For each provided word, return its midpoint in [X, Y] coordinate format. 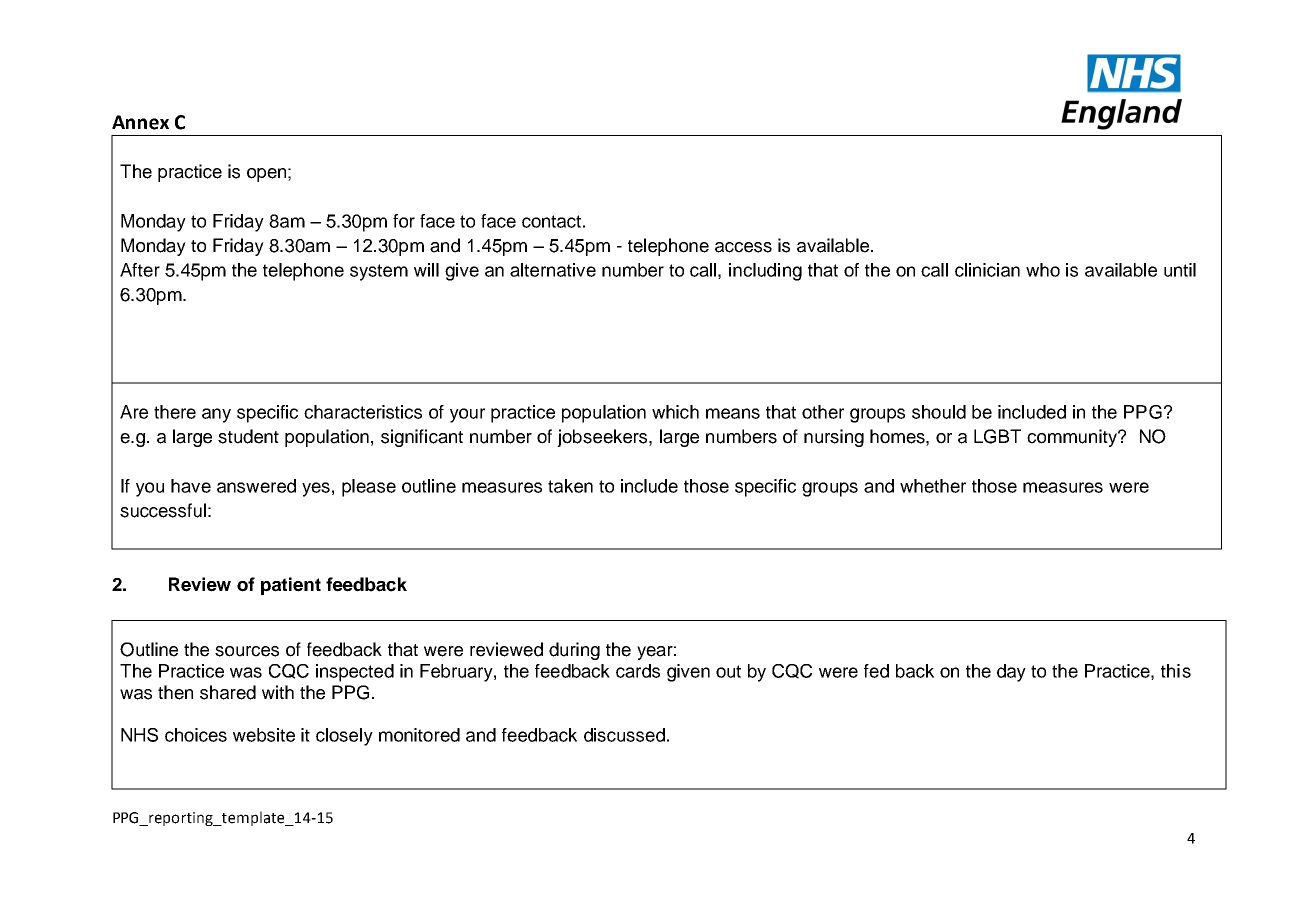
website [264, 735]
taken [570, 486]
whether [933, 486]
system [379, 272]
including [765, 272]
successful [163, 510]
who [1043, 270]
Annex [140, 122]
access [743, 247]
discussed [624, 735]
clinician [987, 270]
